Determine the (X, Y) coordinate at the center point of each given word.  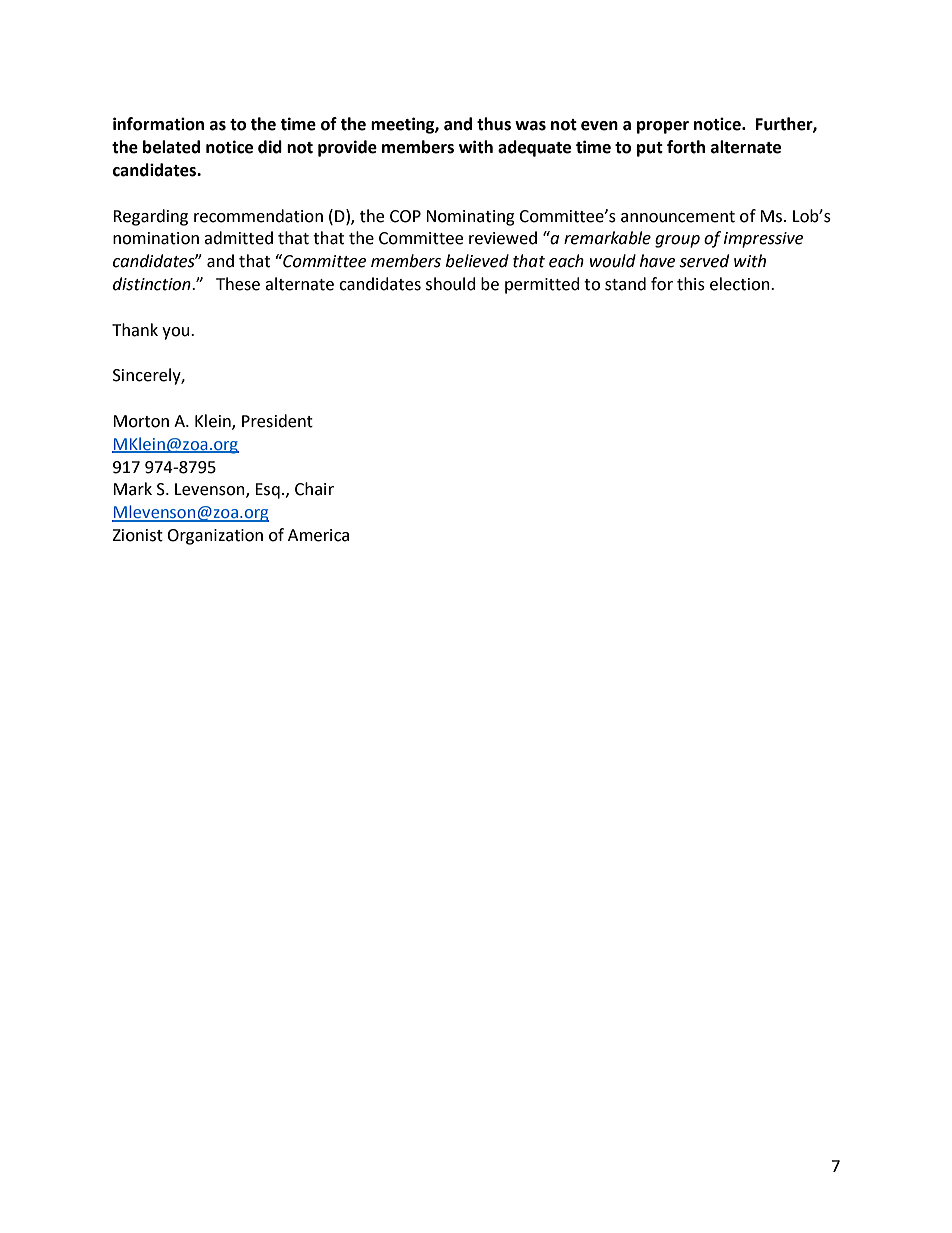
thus (494, 124)
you (177, 333)
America (318, 535)
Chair (314, 489)
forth (686, 147)
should (451, 284)
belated (171, 147)
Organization (215, 537)
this (691, 284)
